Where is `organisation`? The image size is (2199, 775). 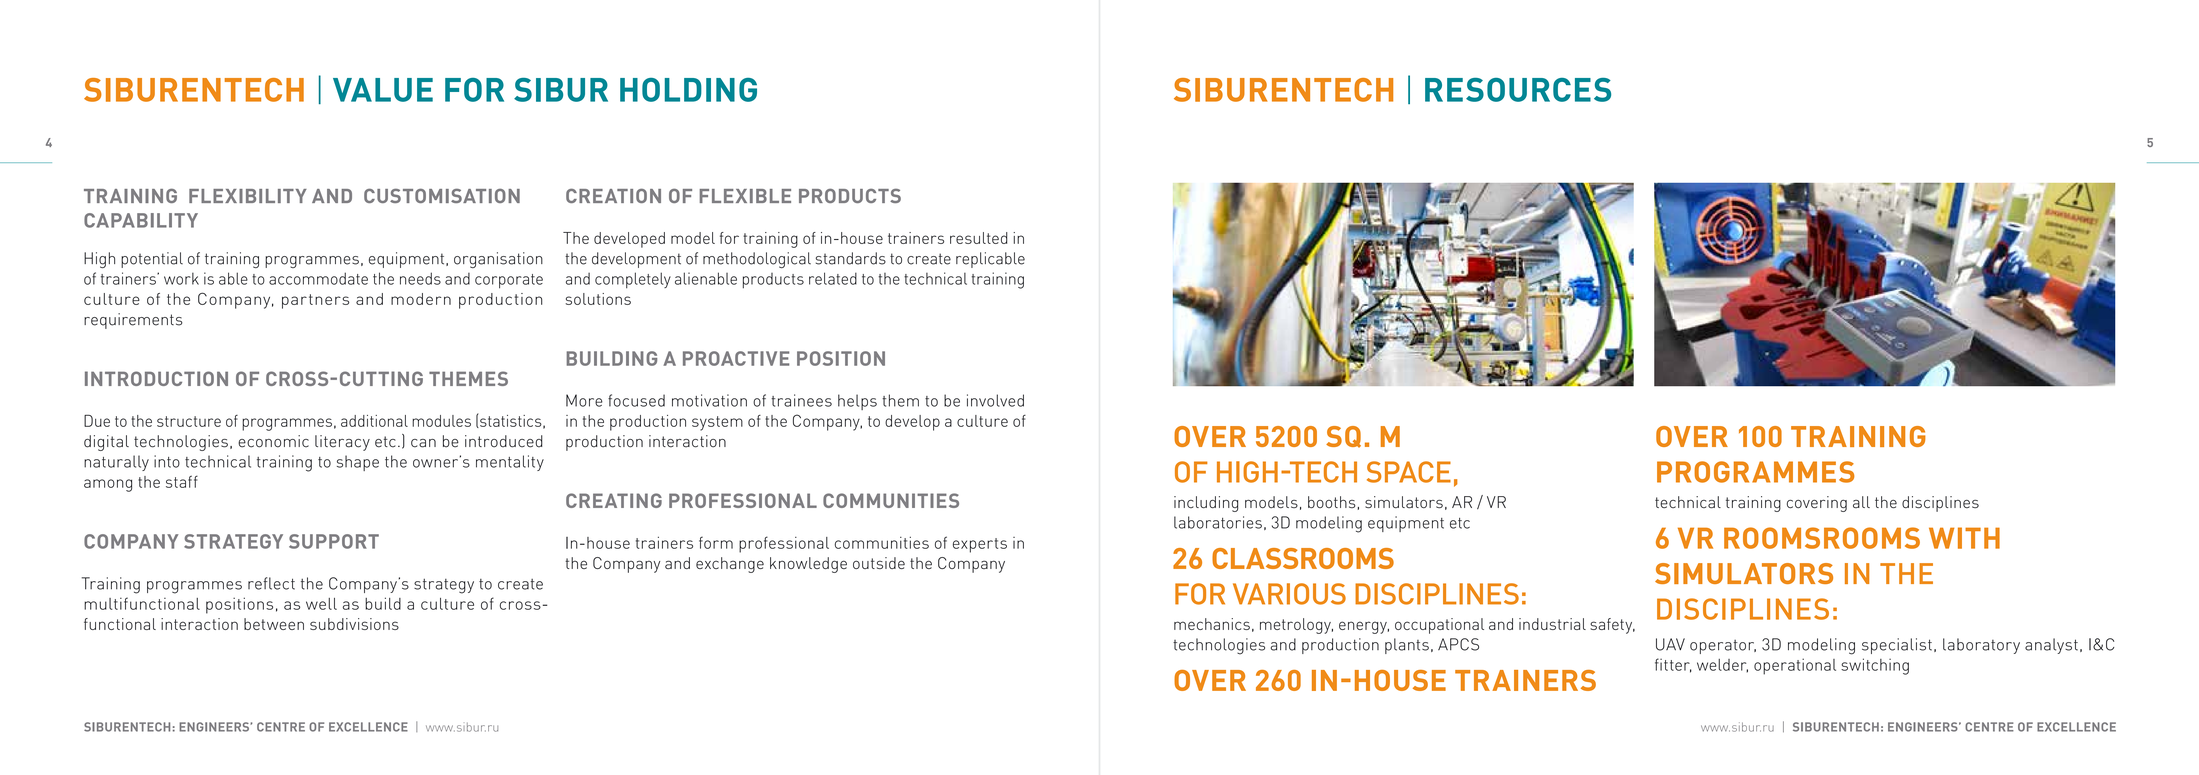
organisation is located at coordinates (498, 260).
